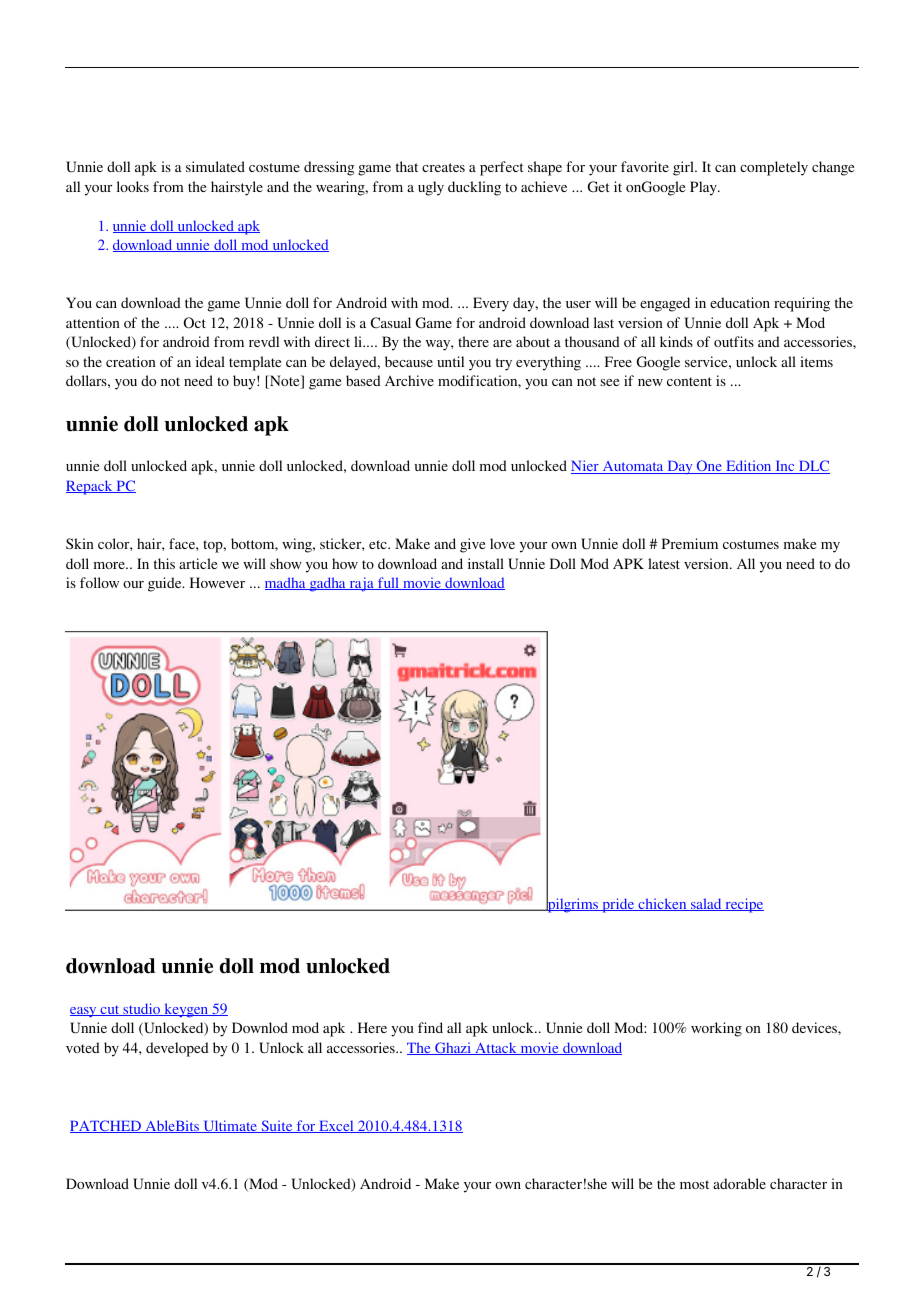 This document has width=924, height=1308. Describe the element at coordinates (704, 188) in the document. I see `Play` at that location.
